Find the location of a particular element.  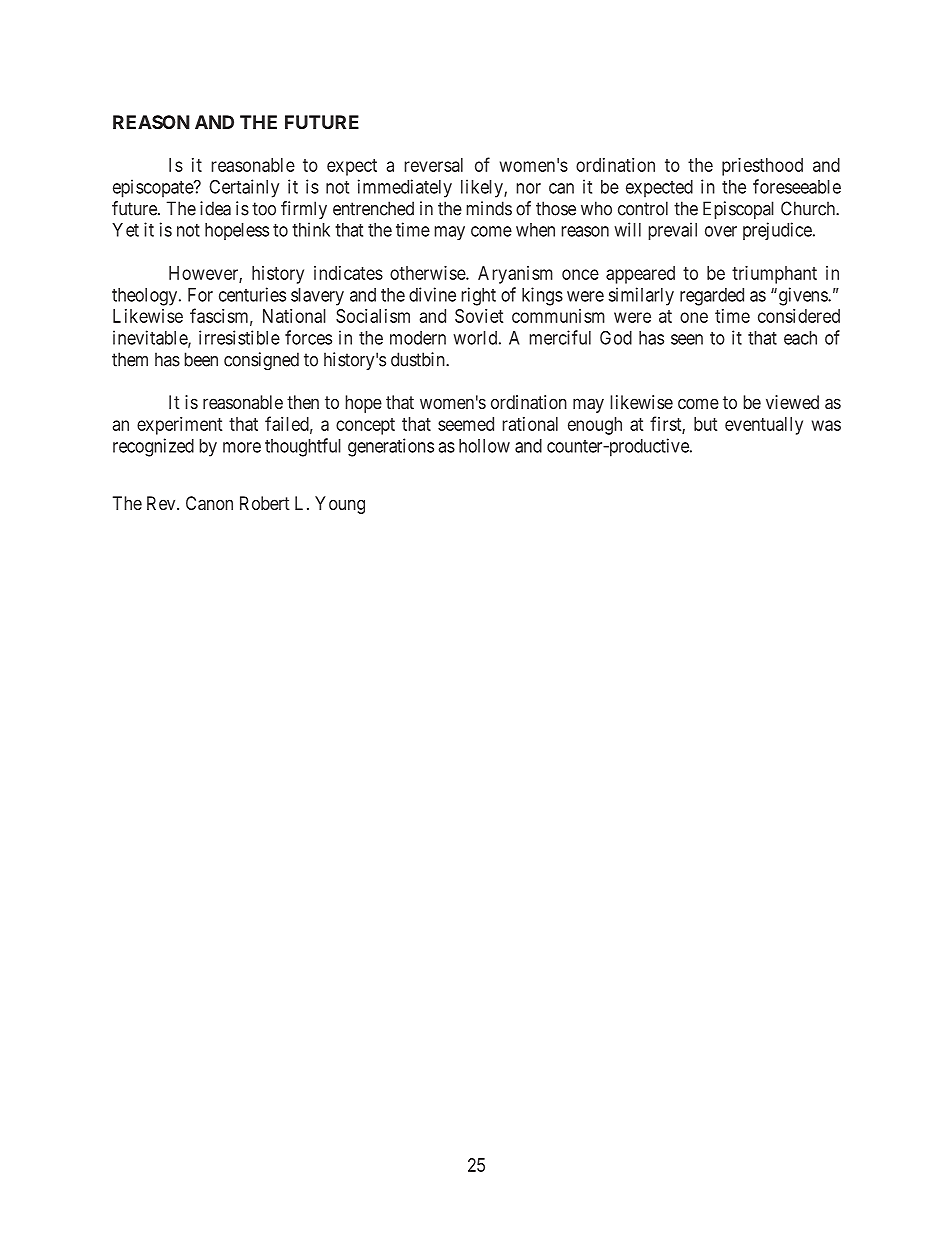

triumphant is located at coordinates (774, 275).
